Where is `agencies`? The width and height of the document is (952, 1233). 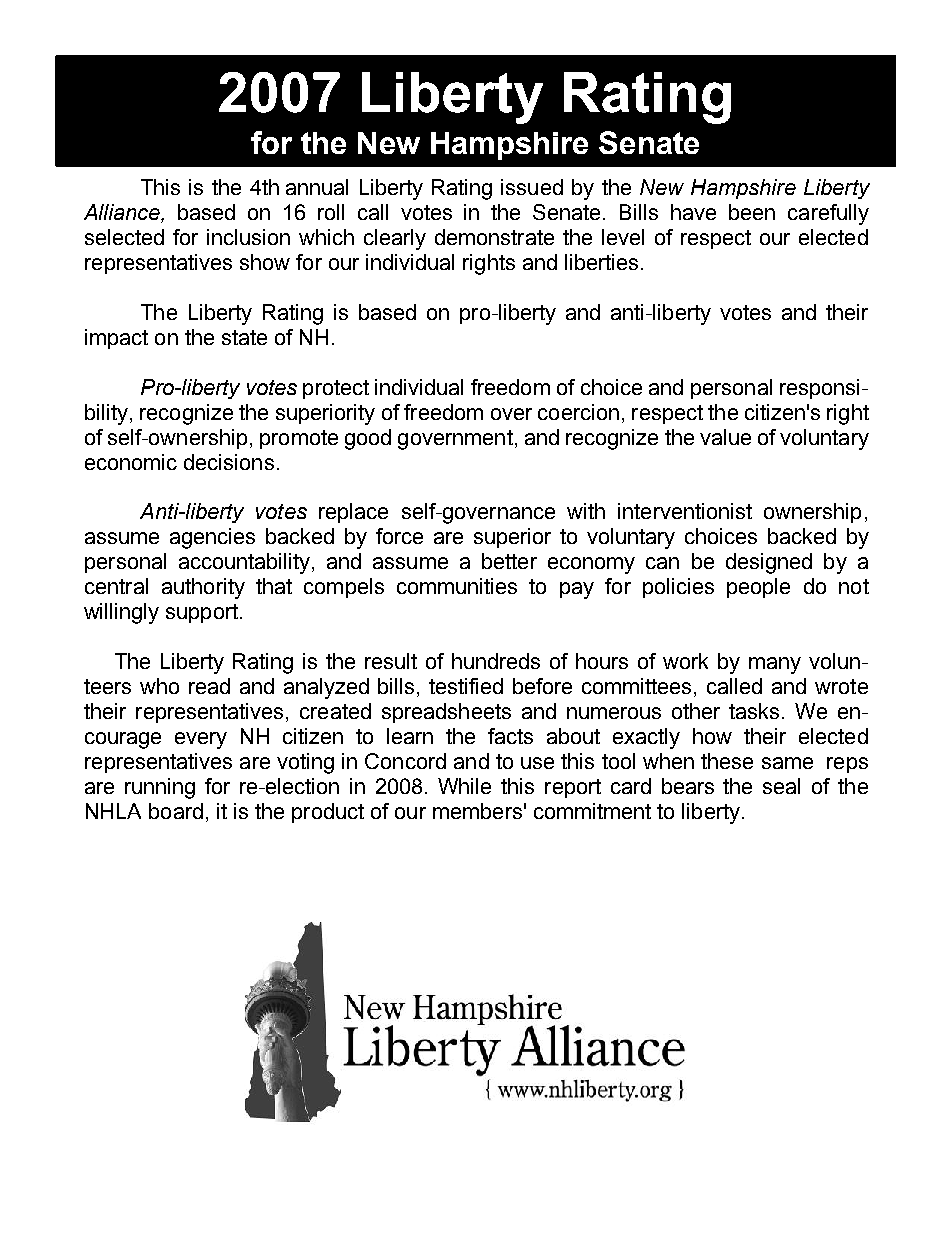
agencies is located at coordinates (212, 538).
